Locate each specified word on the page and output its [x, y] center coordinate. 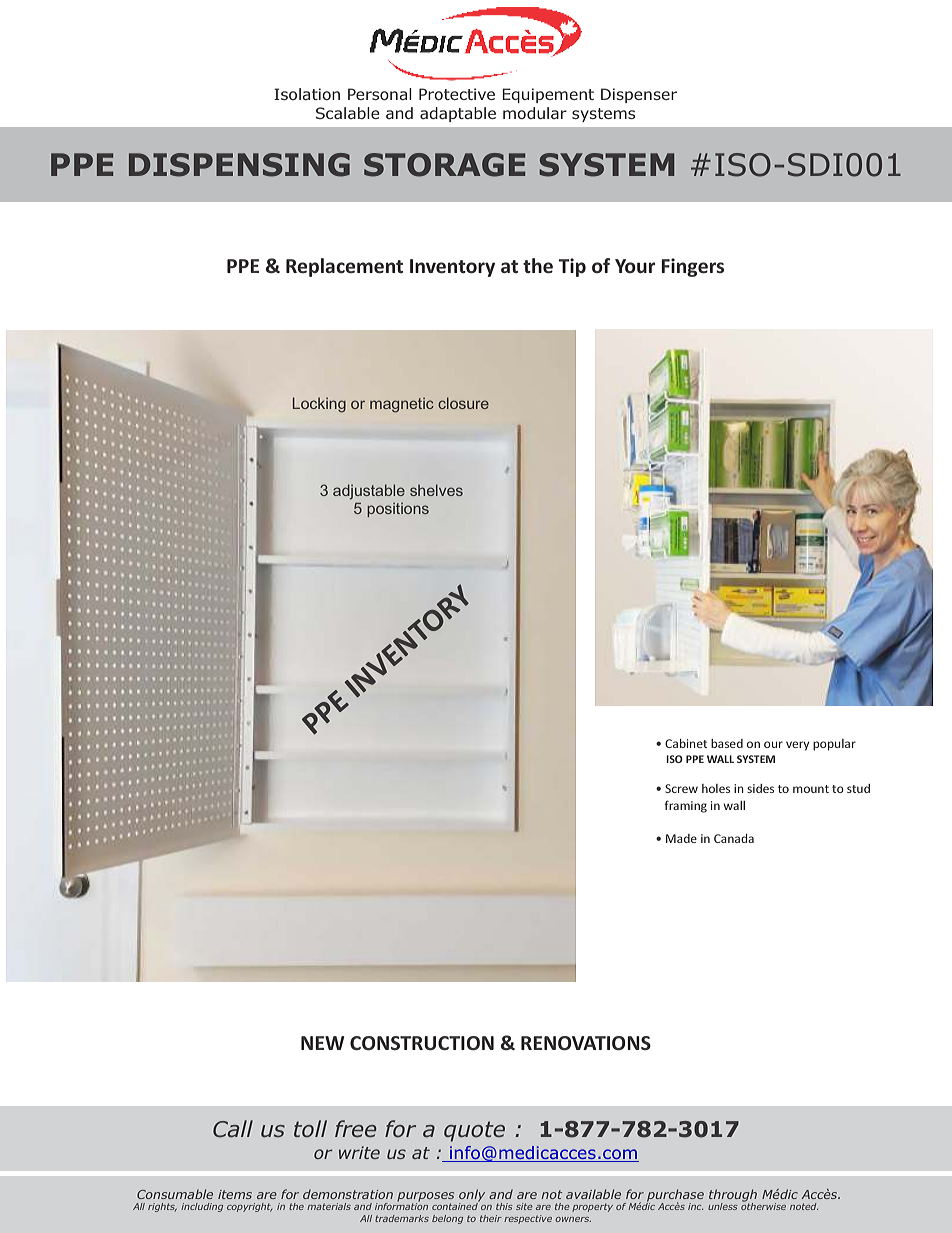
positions [398, 510]
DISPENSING [239, 165]
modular [535, 113]
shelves [436, 490]
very [797, 746]
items [235, 1194]
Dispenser [639, 95]
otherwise [763, 1205]
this [504, 1206]
